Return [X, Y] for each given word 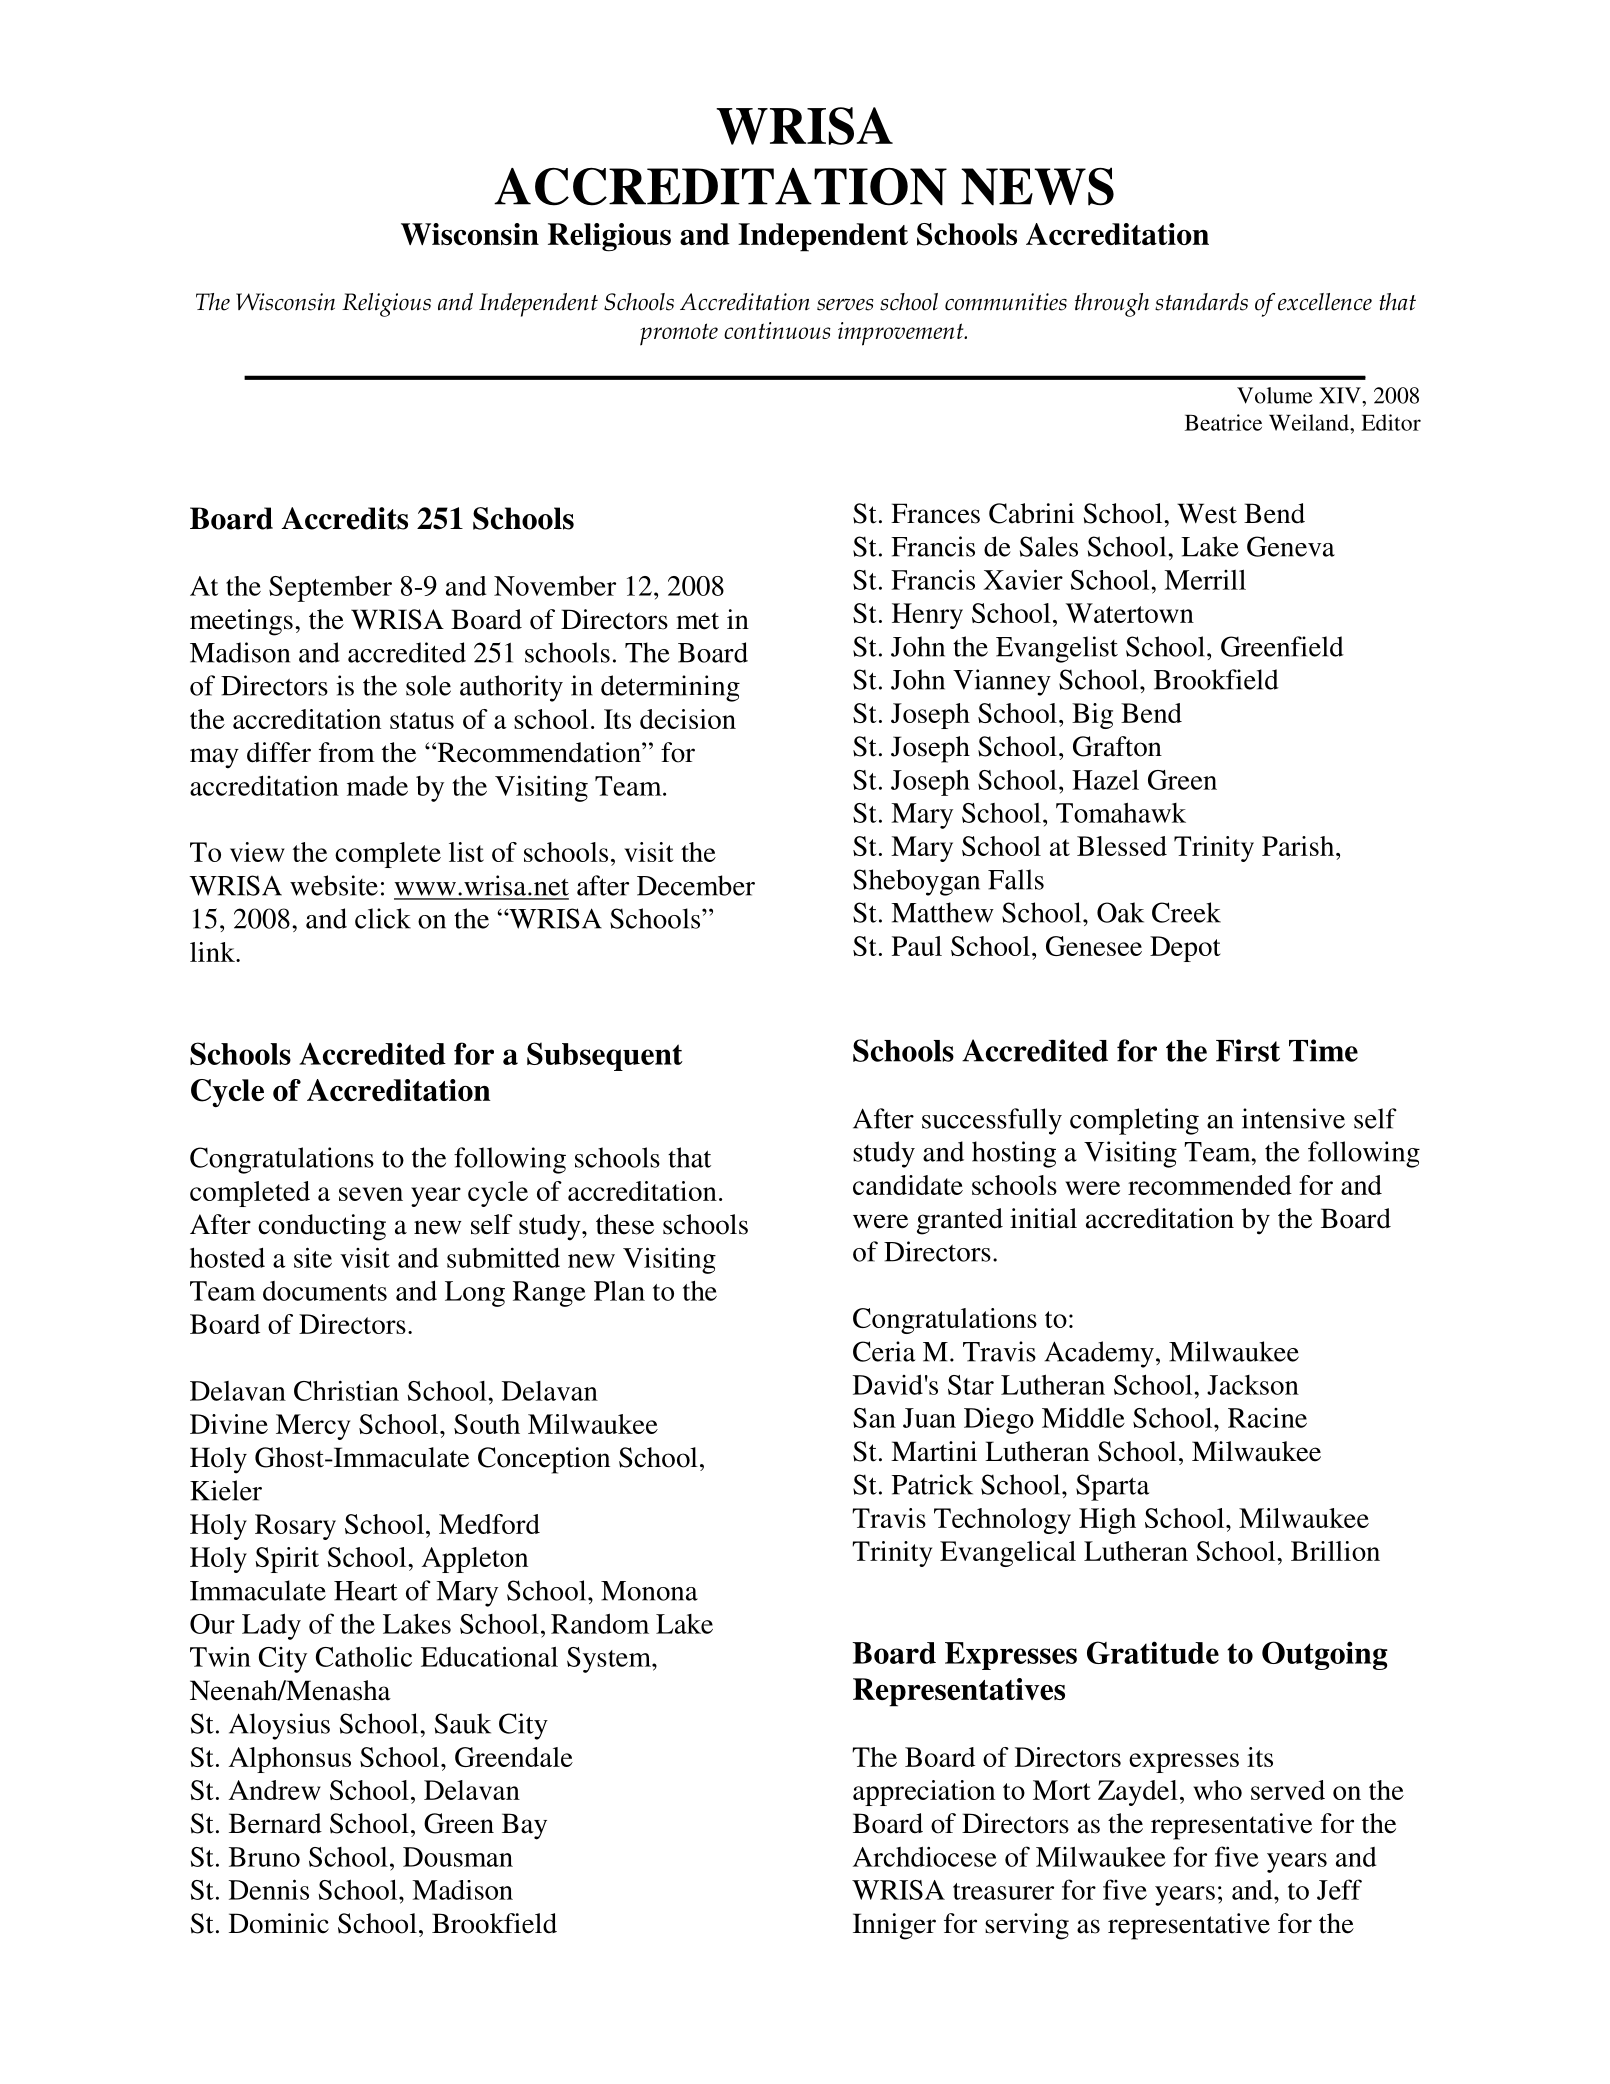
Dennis [269, 1889]
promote [679, 334]
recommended [1210, 1185]
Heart [366, 1591]
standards [1201, 302]
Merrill [1205, 579]
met [697, 621]
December [696, 885]
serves [845, 305]
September [330, 589]
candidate [908, 1185]
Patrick [932, 1484]
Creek [1186, 912]
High [1107, 1521]
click [383, 918]
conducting [322, 1227]
